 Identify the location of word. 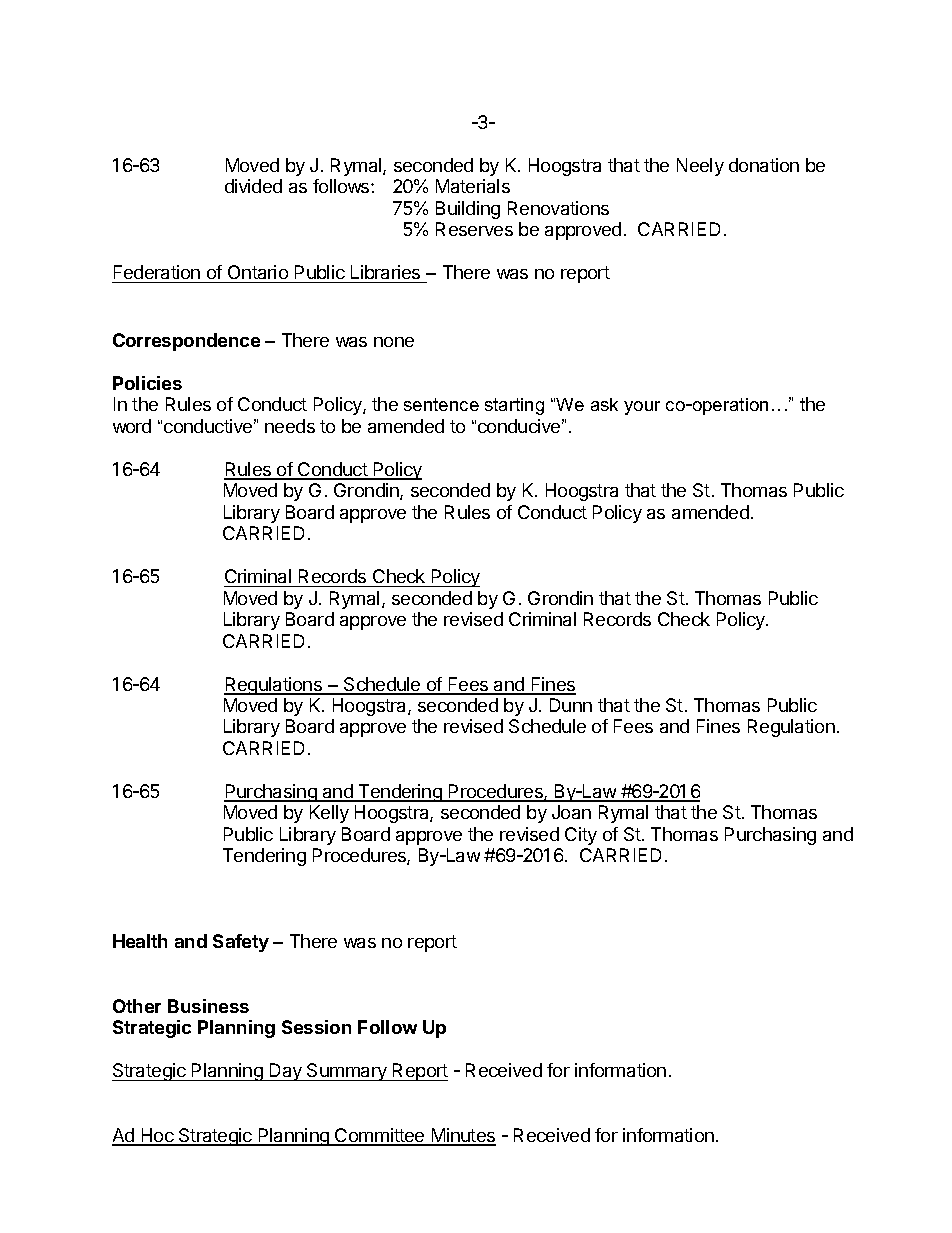
(132, 426).
